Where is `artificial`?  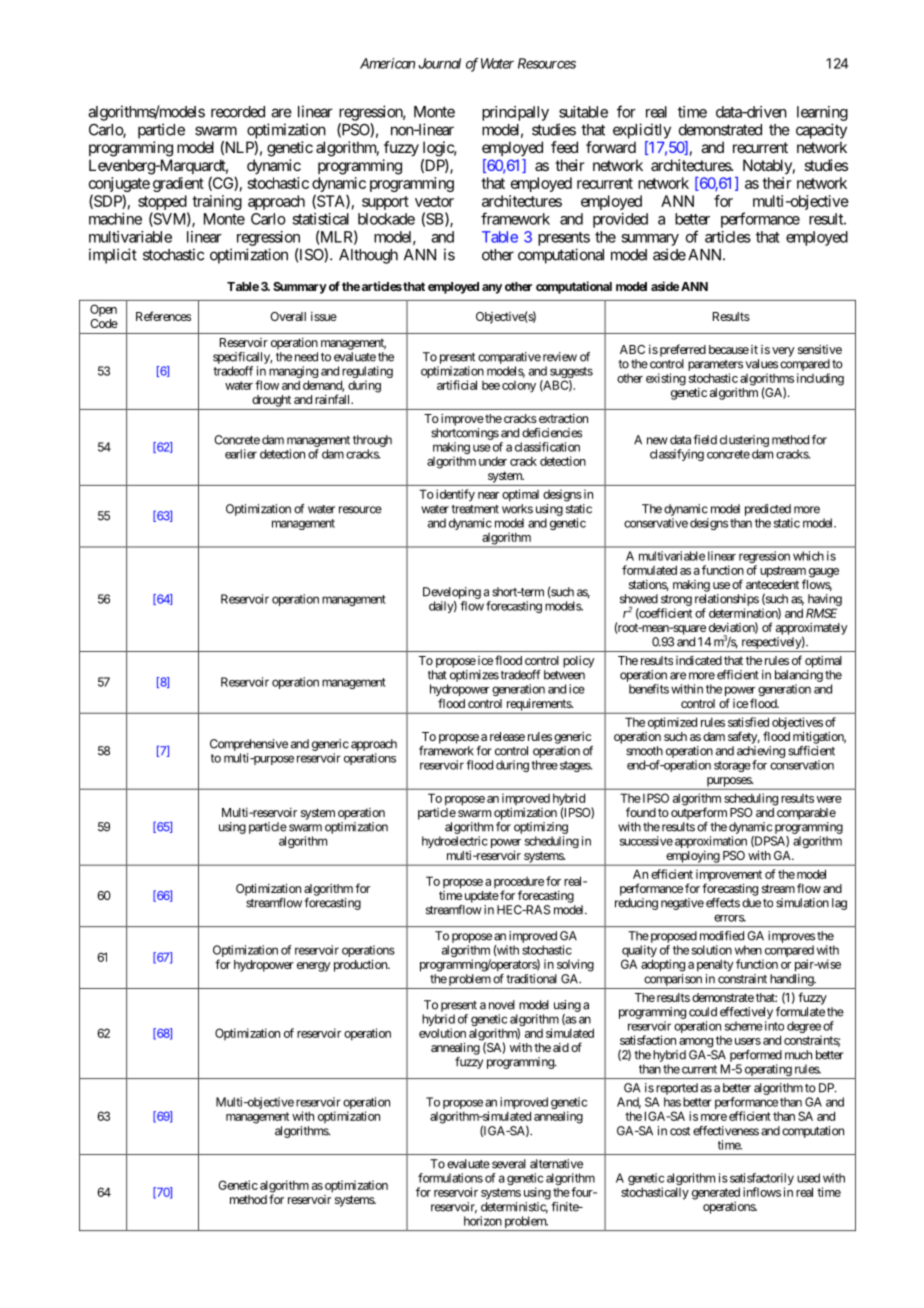
artificial is located at coordinates (457, 385).
